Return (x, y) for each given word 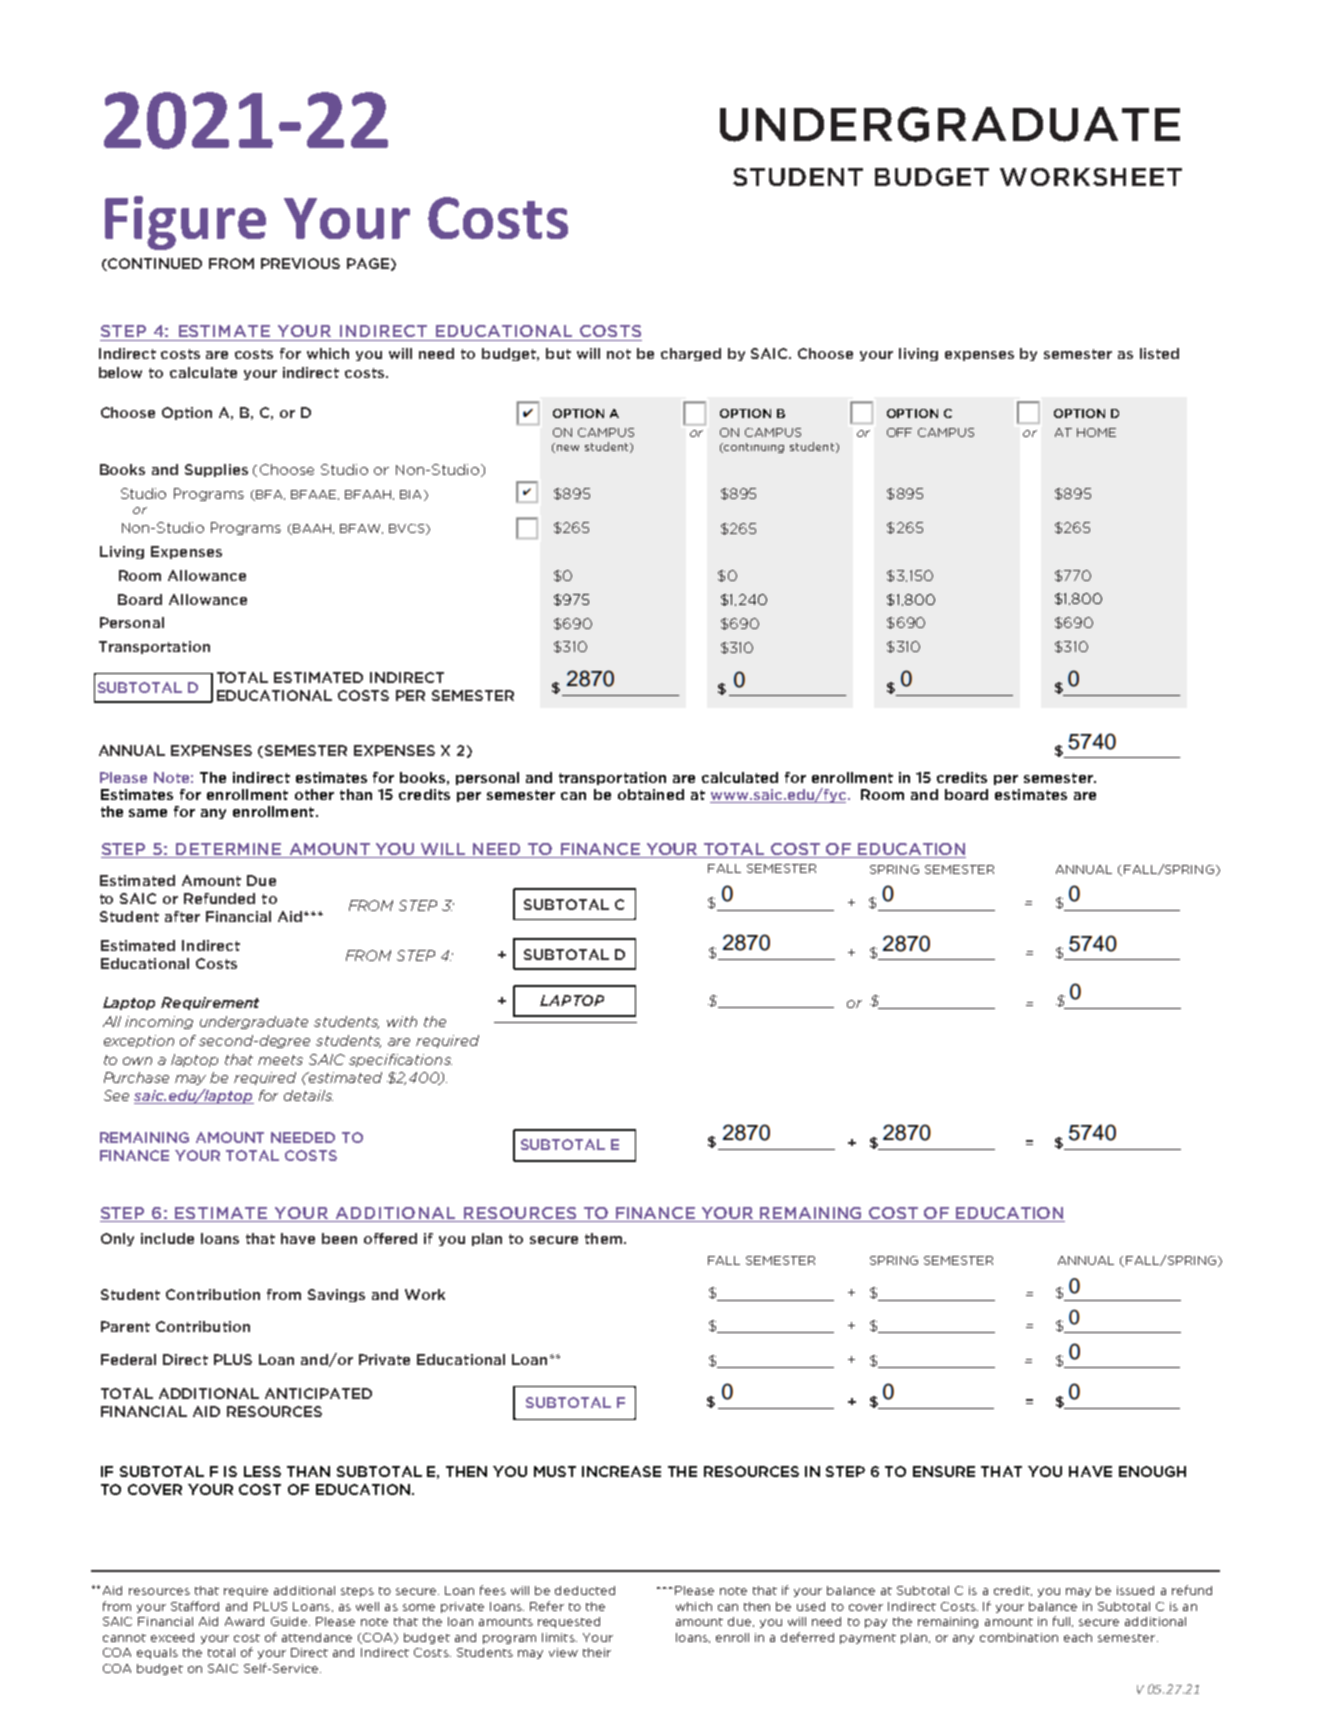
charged (691, 354)
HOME (1096, 432)
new (568, 448)
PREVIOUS (300, 263)
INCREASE (621, 1471)
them (605, 1238)
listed (1159, 353)
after (182, 916)
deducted (585, 1590)
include (167, 1238)
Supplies (216, 470)
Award (244, 1621)
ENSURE (944, 1471)
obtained (651, 794)
